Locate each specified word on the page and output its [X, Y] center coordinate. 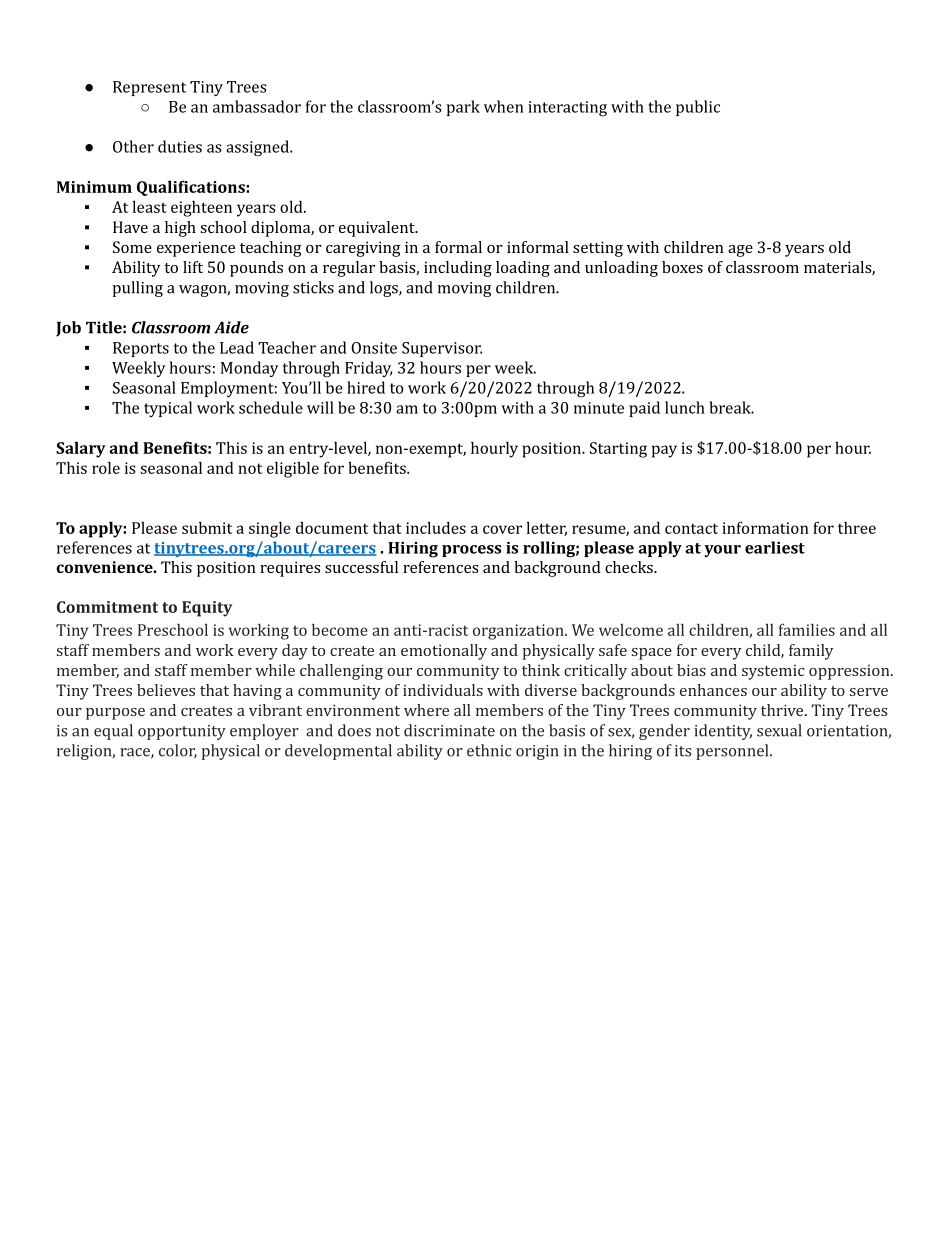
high [180, 229]
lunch [685, 407]
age [740, 251]
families [807, 629]
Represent [149, 88]
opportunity [182, 732]
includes [436, 527]
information [765, 527]
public [698, 108]
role [106, 467]
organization [519, 632]
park [463, 108]
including [458, 269]
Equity [207, 609]
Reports [141, 349]
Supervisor [442, 349]
